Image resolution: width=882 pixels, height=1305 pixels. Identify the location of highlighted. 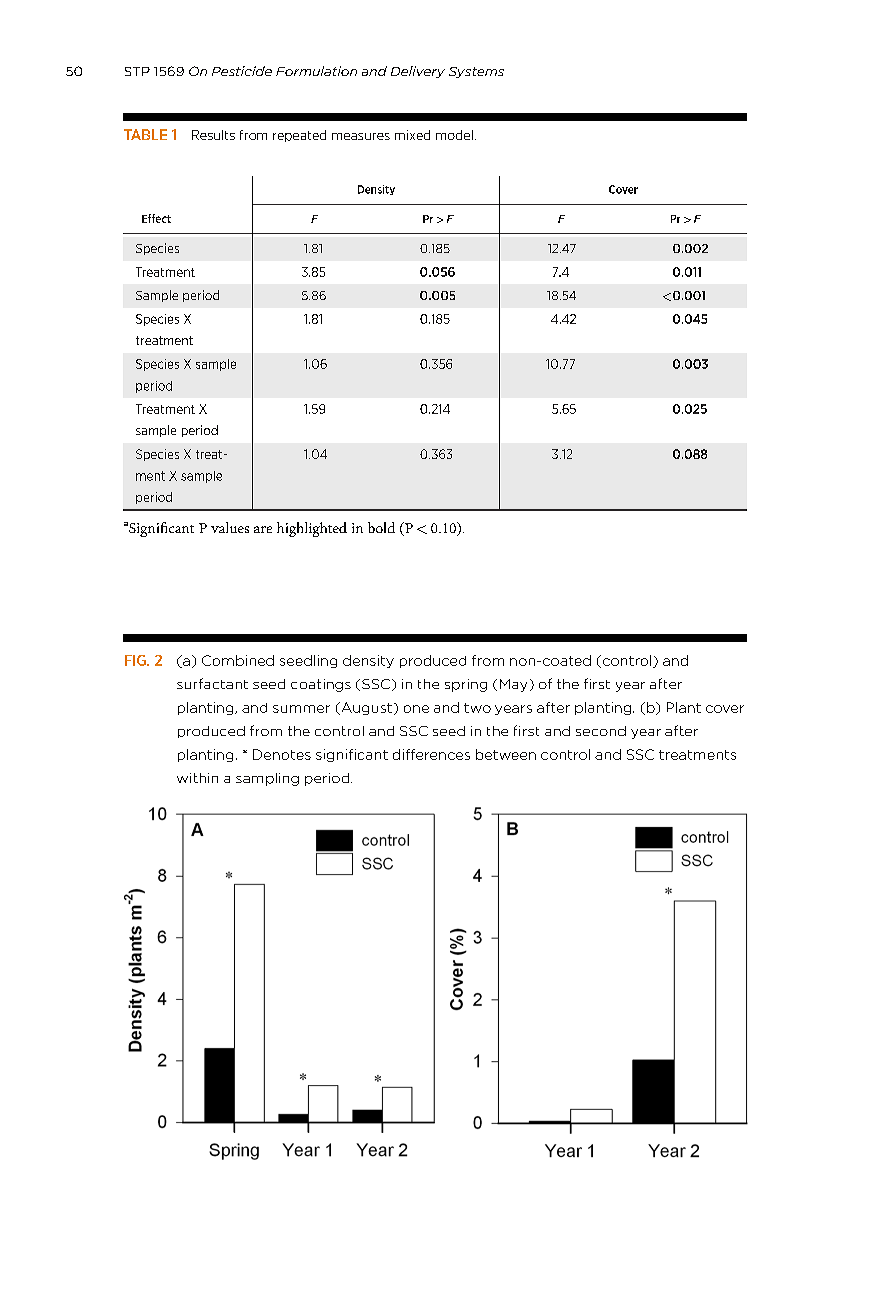
(312, 529).
